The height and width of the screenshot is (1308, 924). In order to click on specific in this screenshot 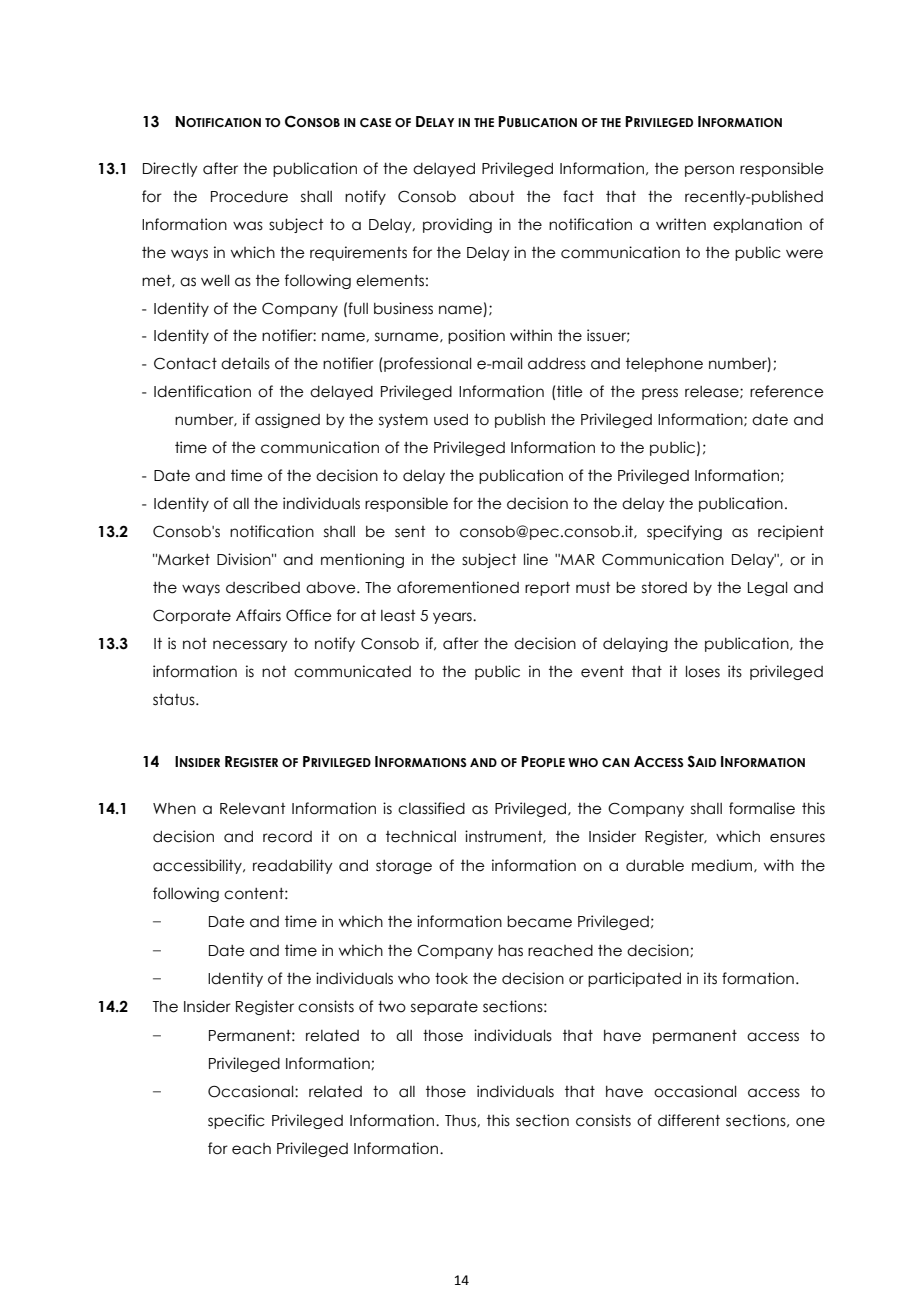, I will do `click(236, 1121)`.
